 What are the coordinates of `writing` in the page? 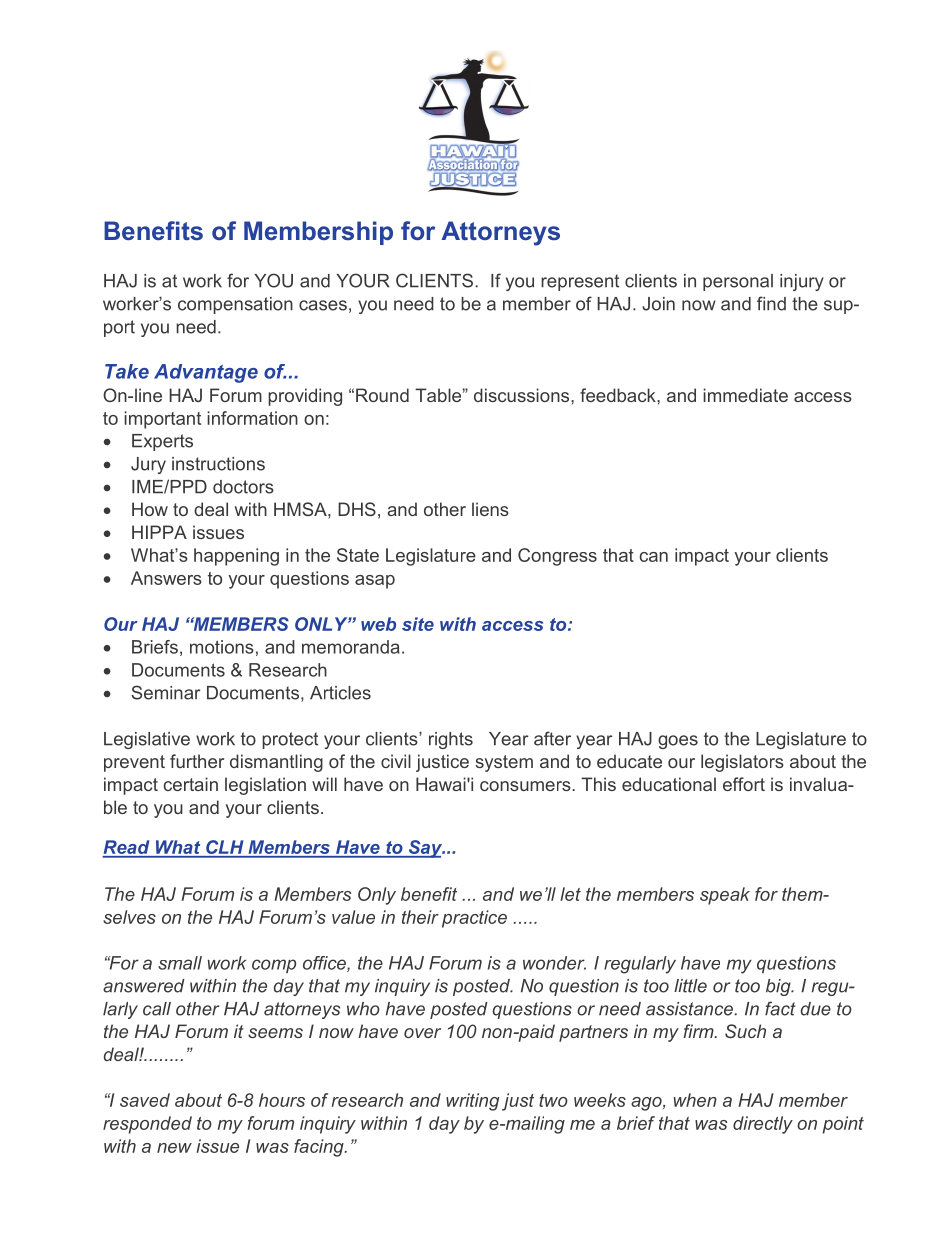 It's located at (472, 1102).
